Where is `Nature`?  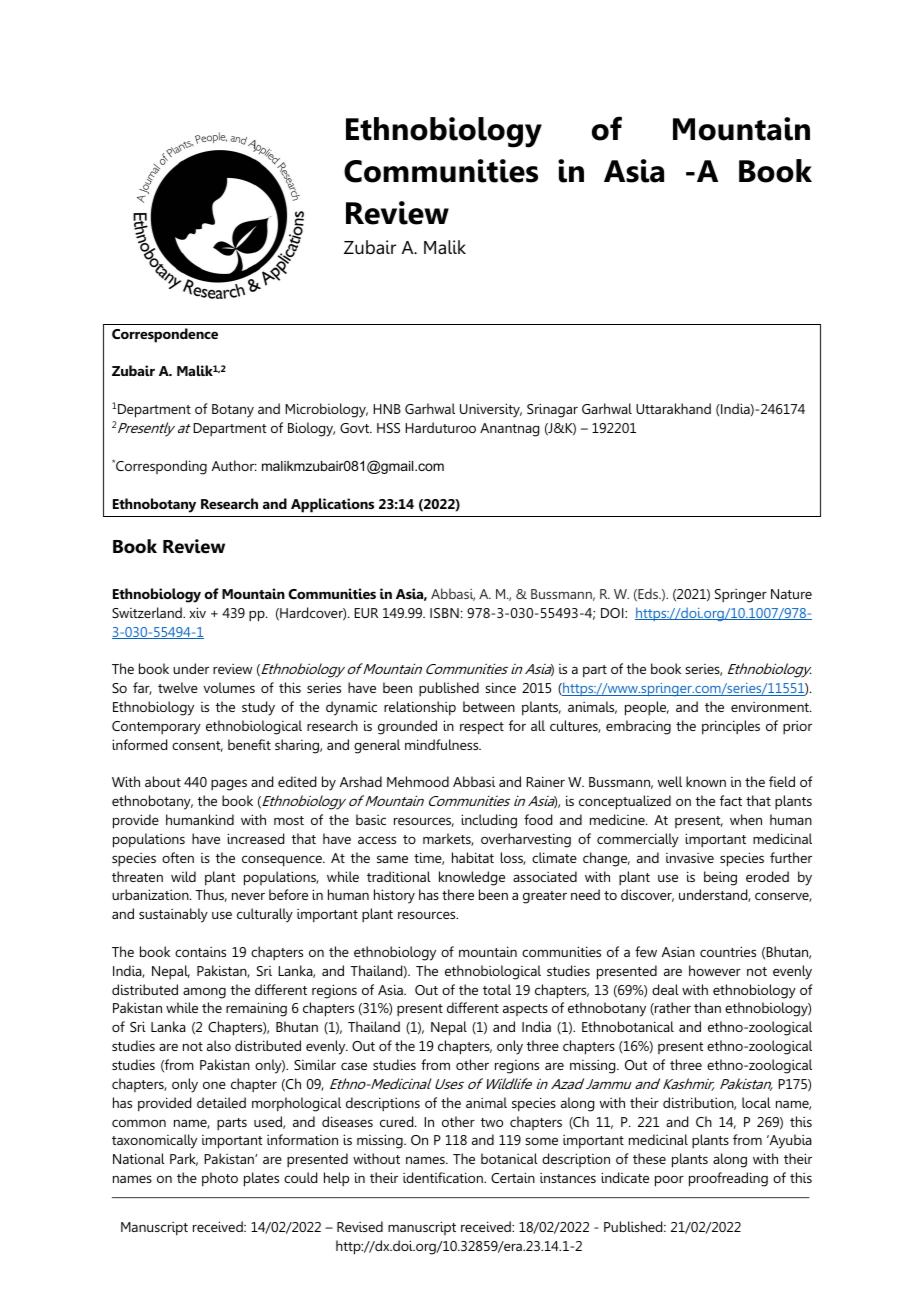
Nature is located at coordinates (791, 594).
